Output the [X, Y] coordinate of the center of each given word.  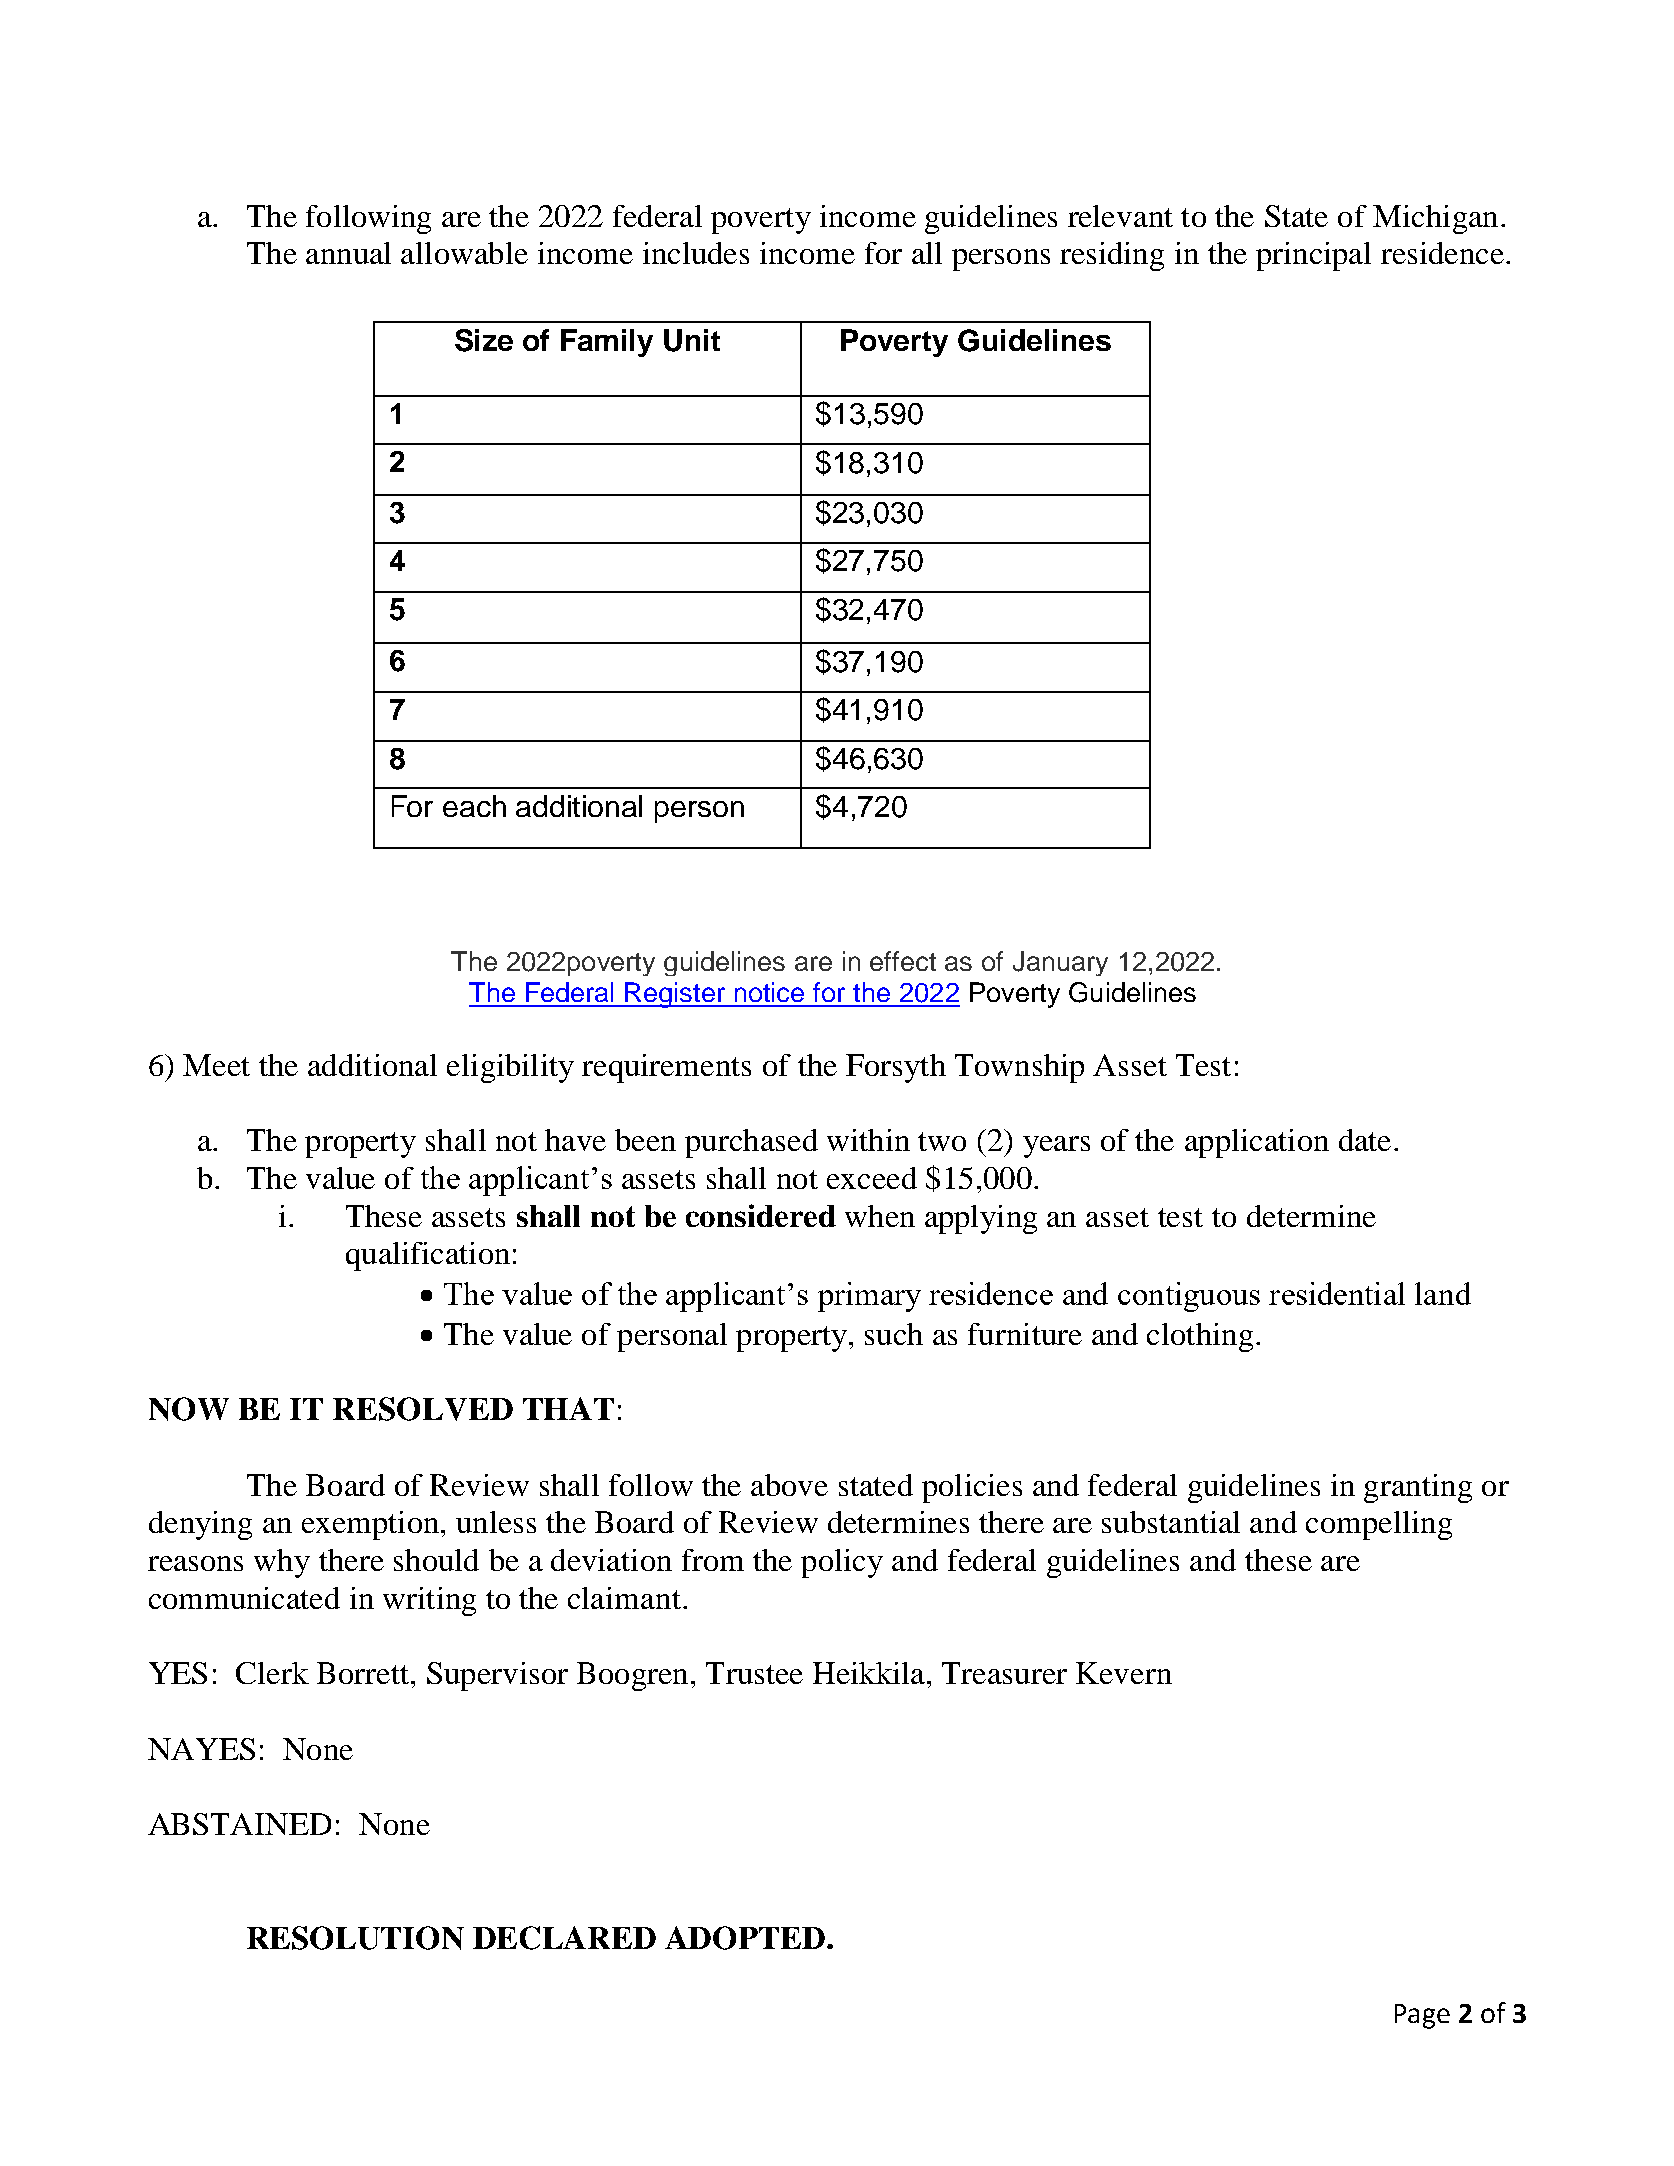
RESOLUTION [355, 1938]
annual [348, 253]
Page [1422, 2016]
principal [1313, 256]
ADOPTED [745, 1938]
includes [696, 253]
